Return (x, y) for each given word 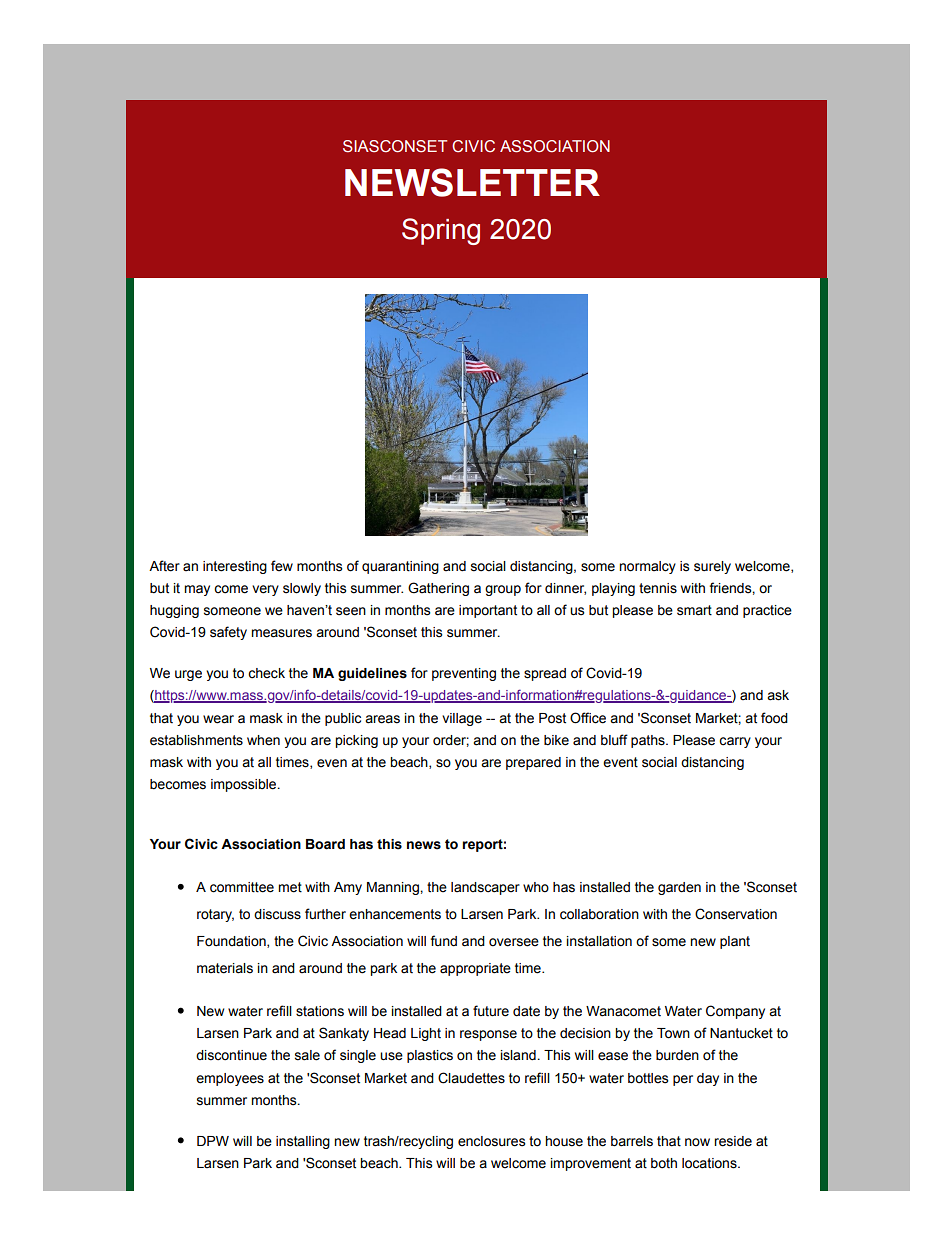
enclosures (492, 1141)
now (697, 1142)
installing (303, 1142)
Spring (441, 231)
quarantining (400, 567)
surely (712, 567)
